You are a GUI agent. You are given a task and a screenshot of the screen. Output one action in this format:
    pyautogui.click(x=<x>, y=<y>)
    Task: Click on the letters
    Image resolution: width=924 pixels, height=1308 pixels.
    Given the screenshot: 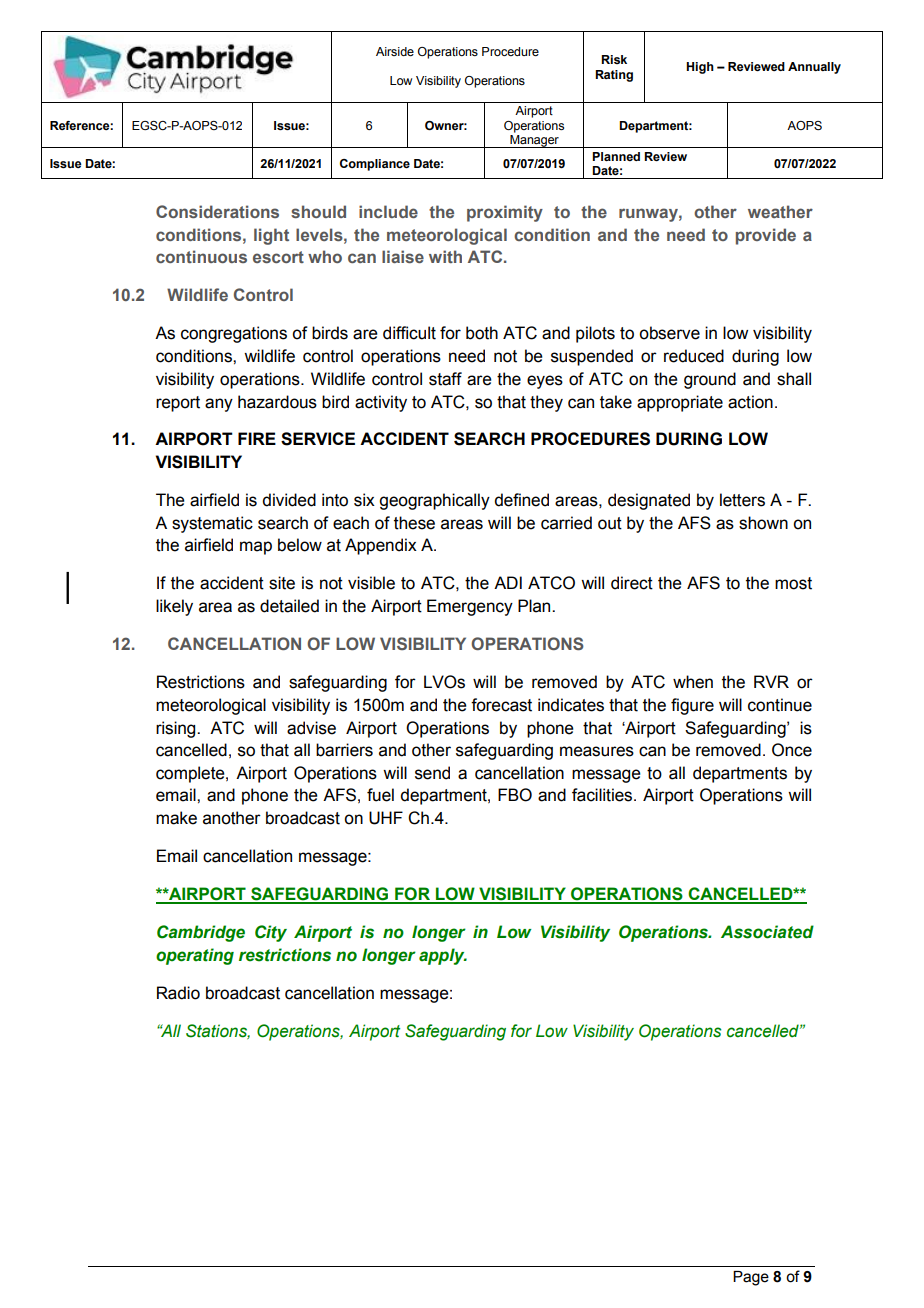 What is the action you would take?
    pyautogui.click(x=742, y=500)
